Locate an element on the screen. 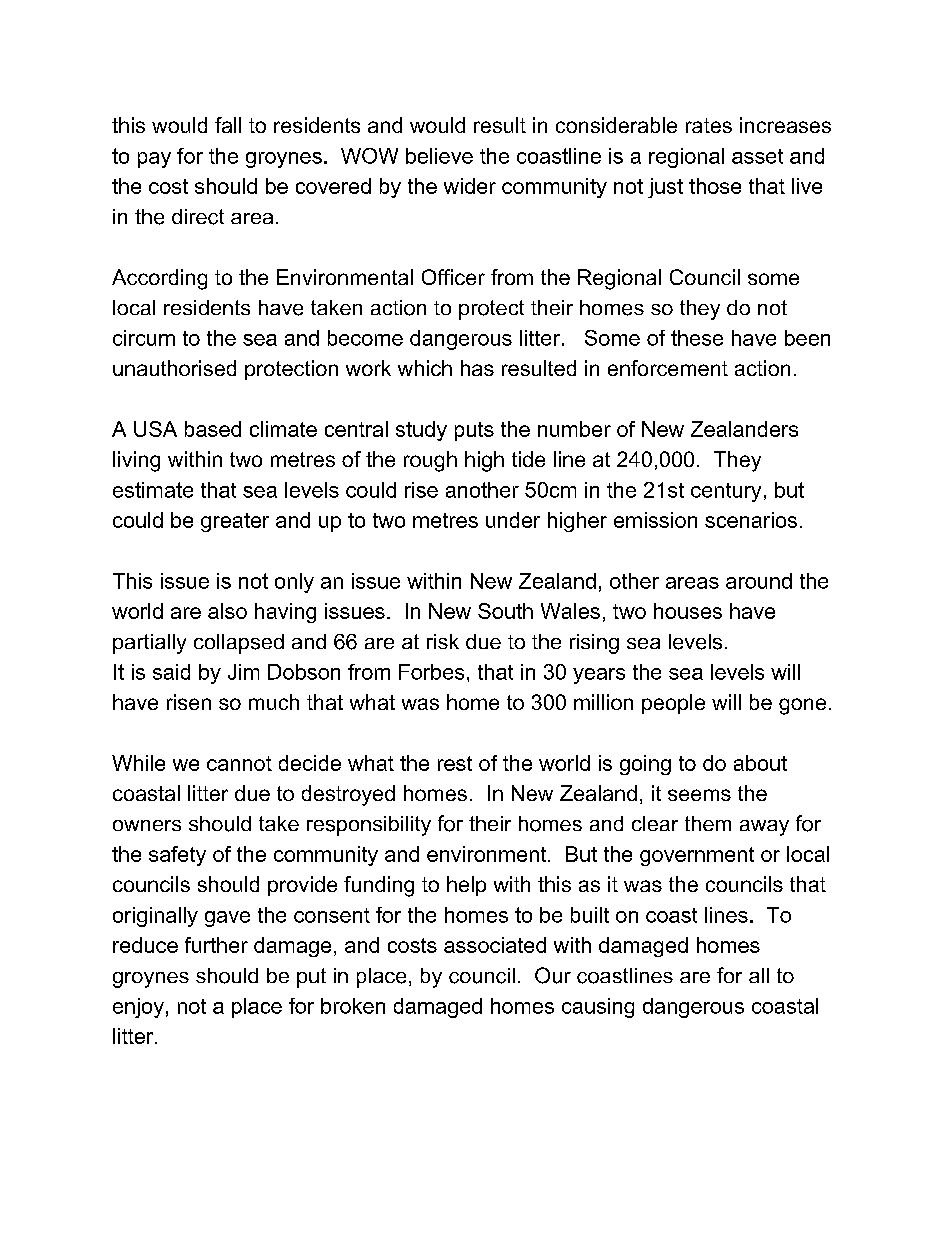 This screenshot has width=952, height=1233. Jim is located at coordinates (243, 672).
